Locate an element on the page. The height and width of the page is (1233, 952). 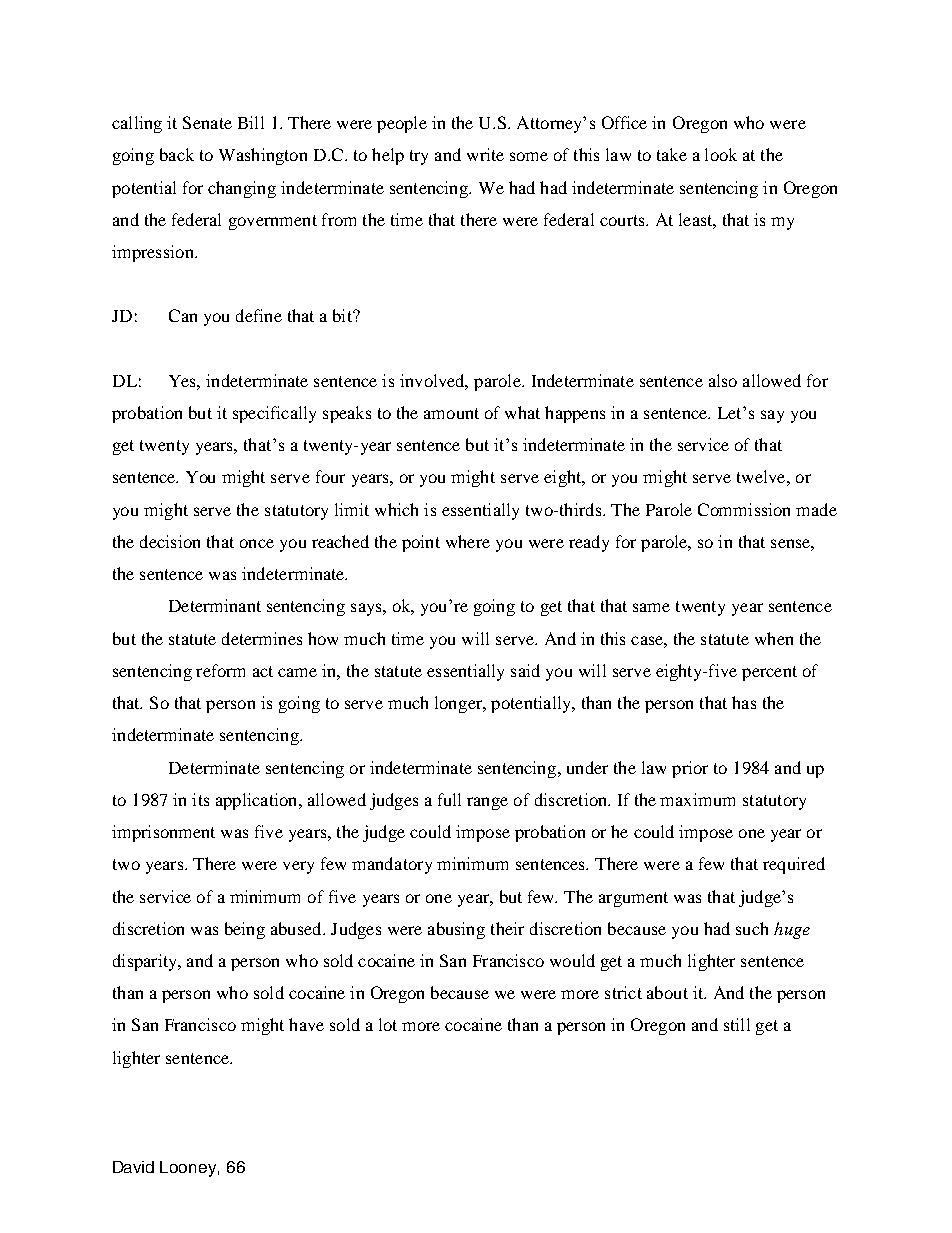
look is located at coordinates (721, 154).
